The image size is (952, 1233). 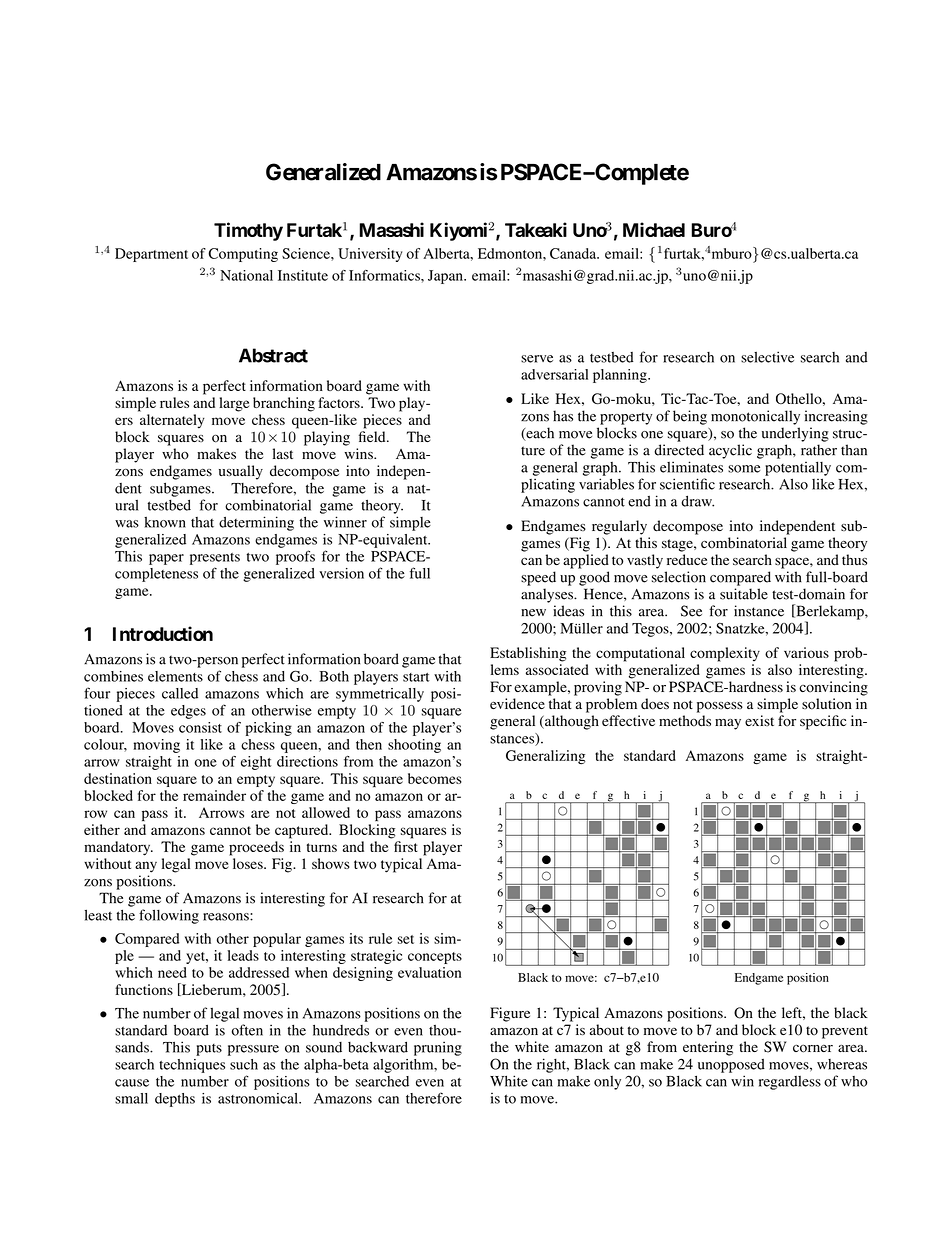 What do you see at coordinates (725, 654) in the screenshot?
I see `complexity` at bounding box center [725, 654].
